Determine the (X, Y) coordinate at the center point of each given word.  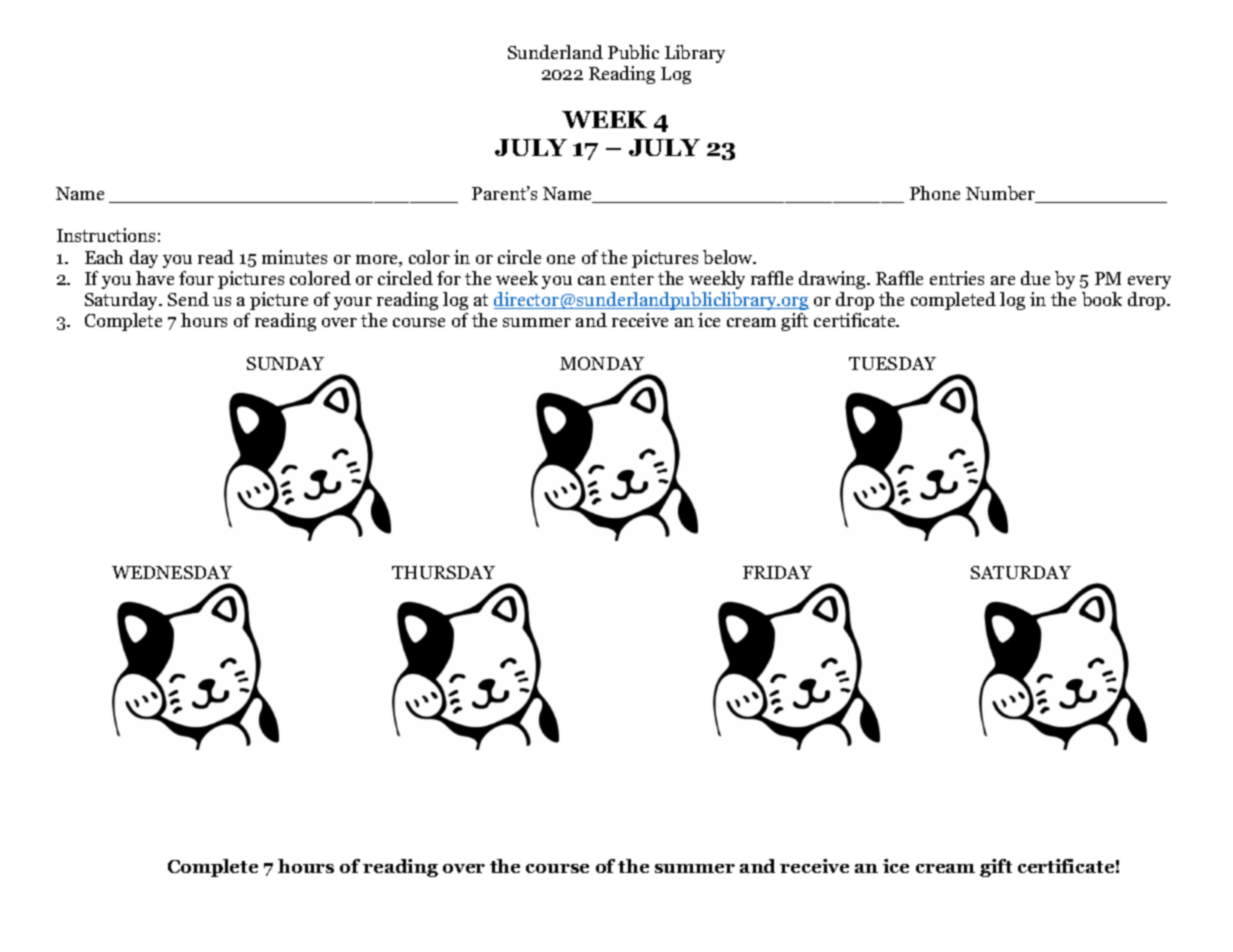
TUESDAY (892, 363)
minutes (294, 257)
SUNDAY (285, 363)
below (729, 257)
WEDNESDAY (172, 572)
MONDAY (602, 363)
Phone (935, 193)
